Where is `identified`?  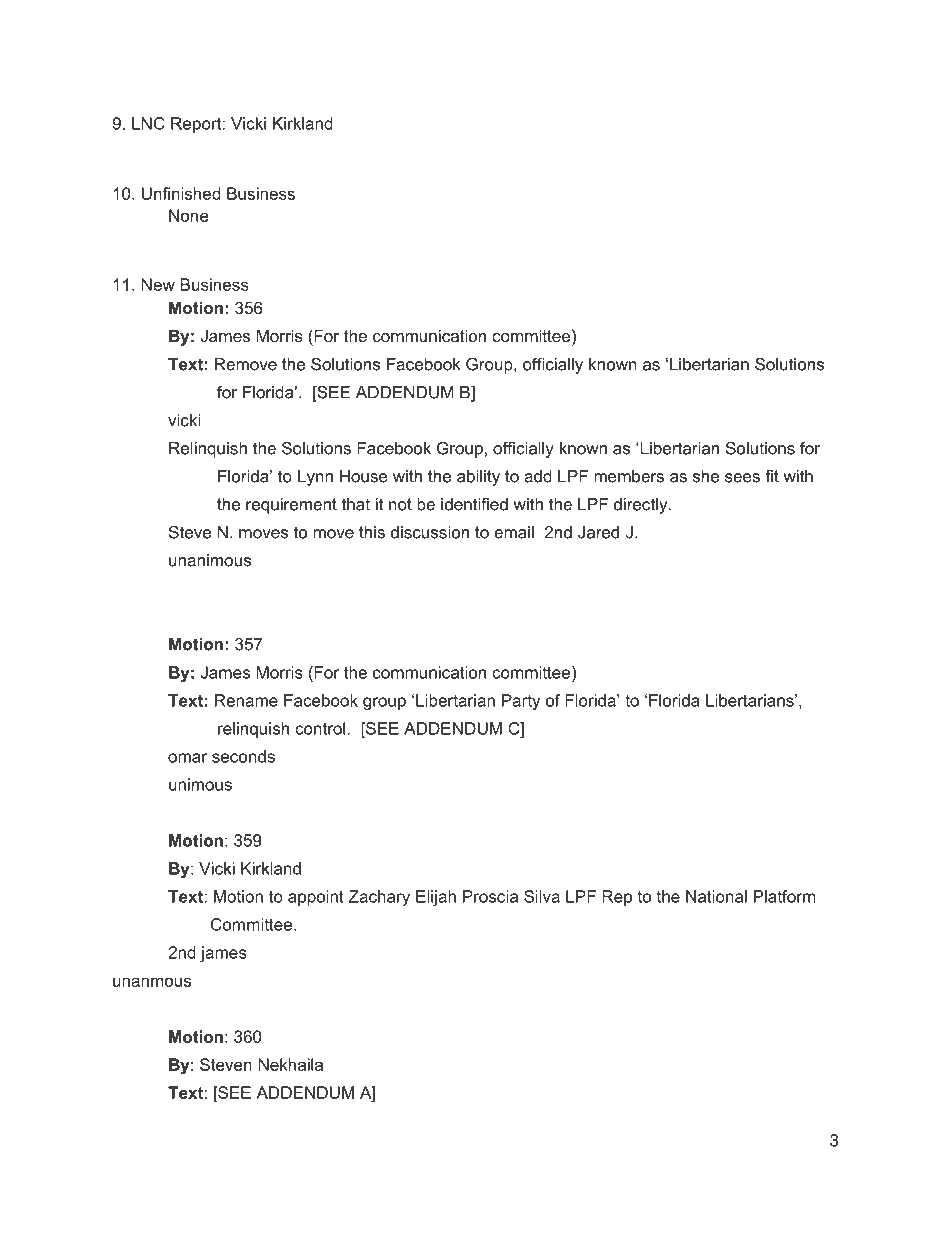 identified is located at coordinates (474, 504).
